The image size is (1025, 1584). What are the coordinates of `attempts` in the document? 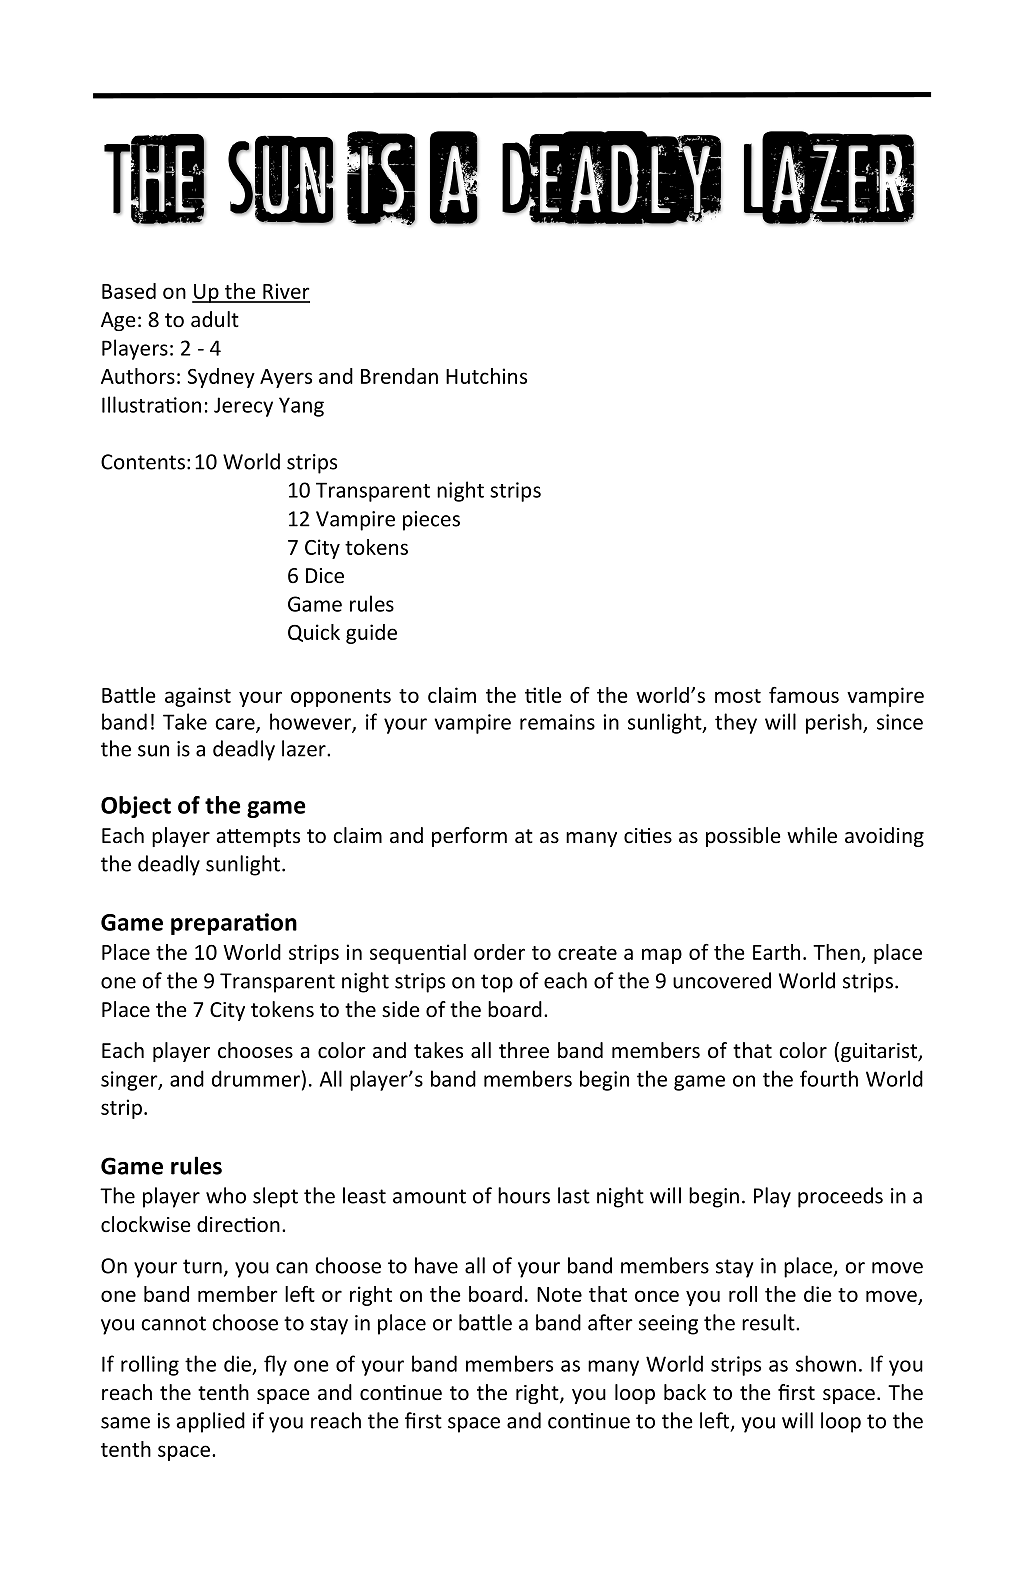 It's located at (258, 838).
